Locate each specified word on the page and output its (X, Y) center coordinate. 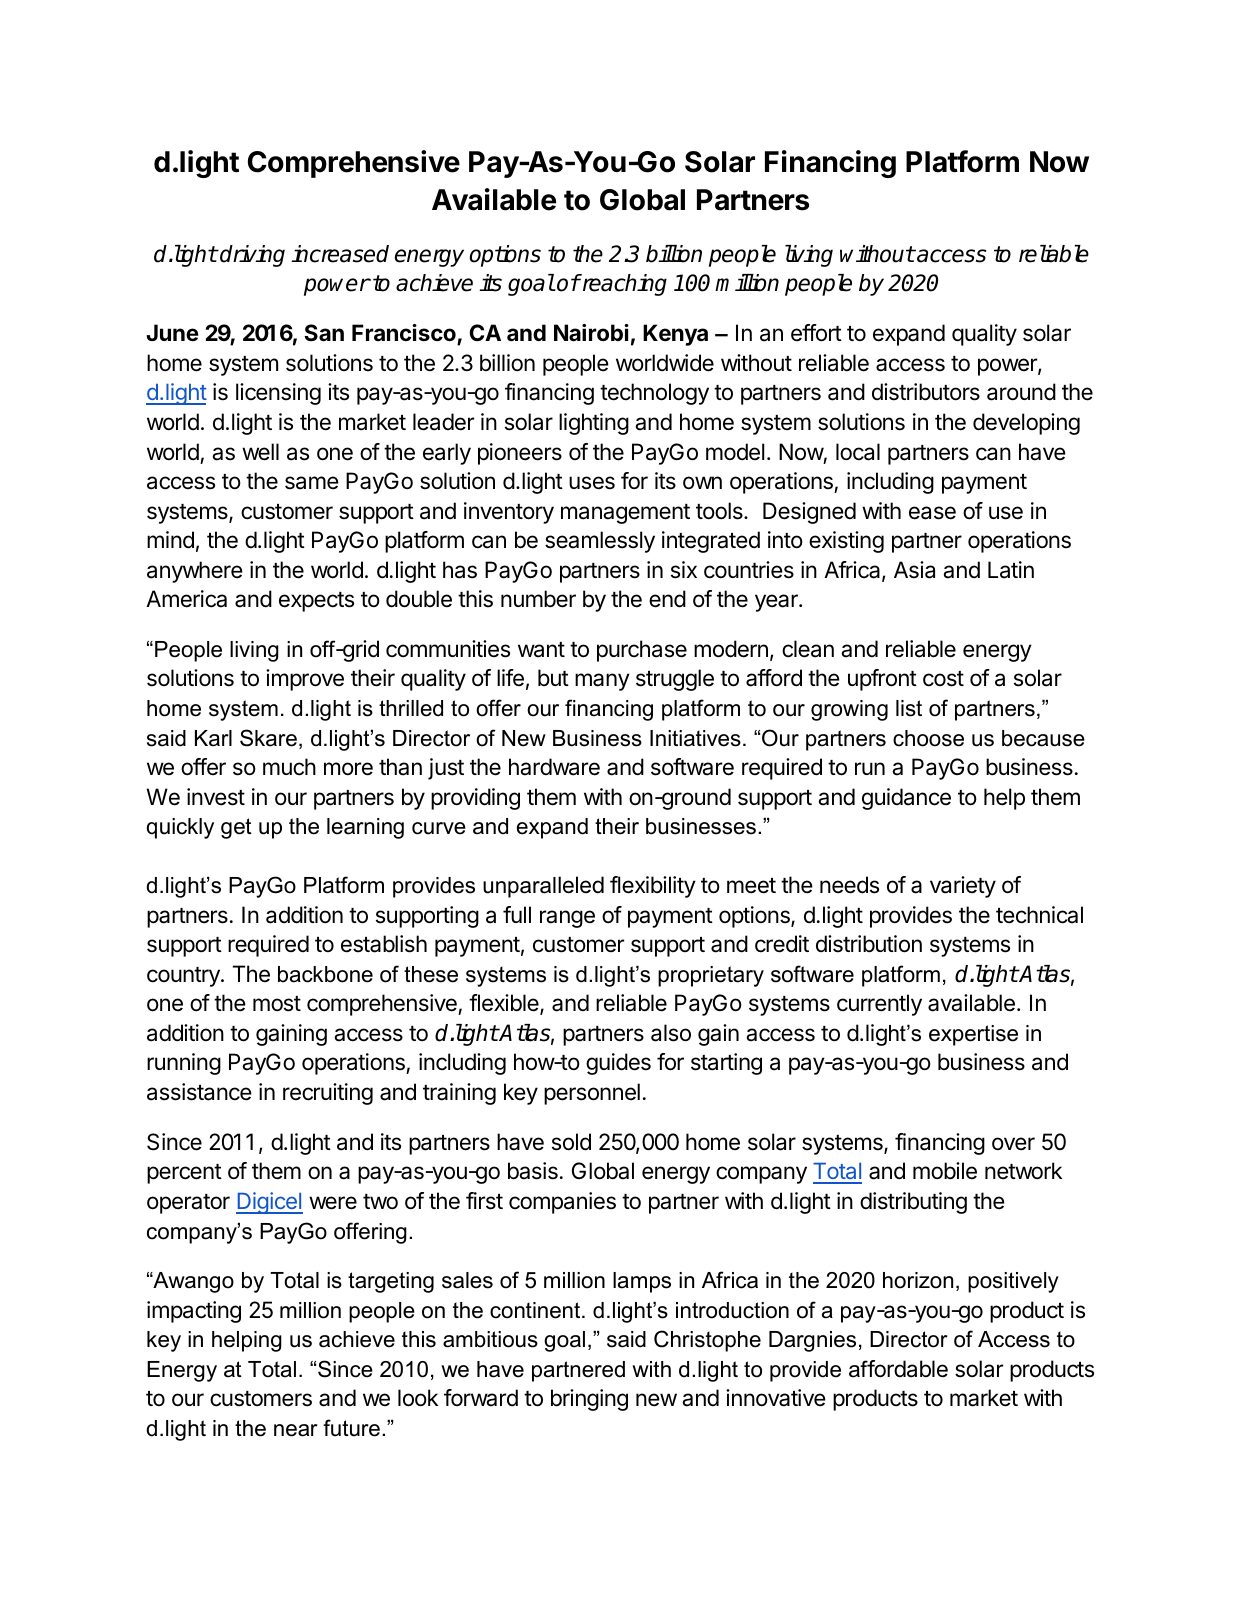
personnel (592, 1094)
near (296, 1430)
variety (963, 887)
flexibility (653, 887)
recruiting (328, 1094)
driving (251, 256)
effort (816, 333)
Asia (914, 570)
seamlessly (600, 542)
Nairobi (591, 333)
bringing (589, 1400)
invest (216, 797)
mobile (945, 1171)
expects (316, 602)
